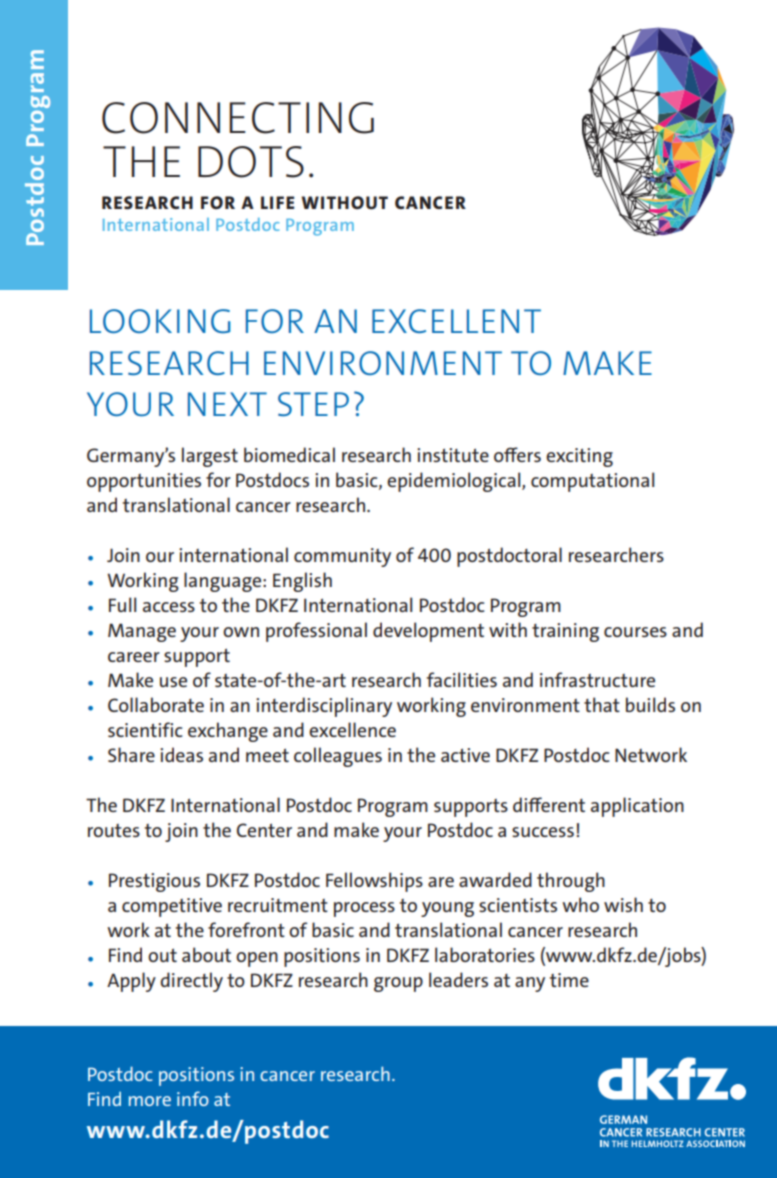 This screenshot has width=777, height=1178. I want to click on ideas, so click(181, 754).
